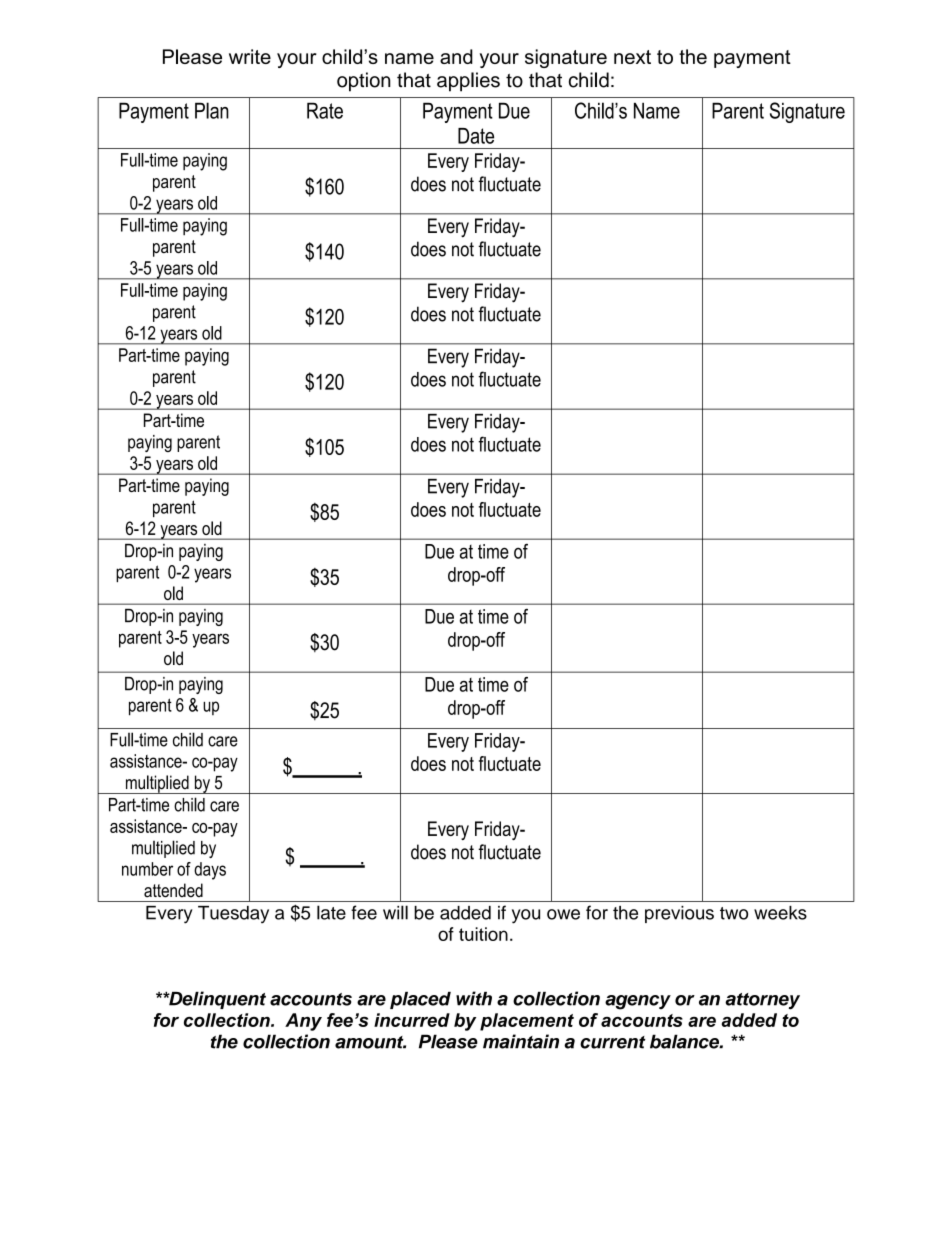 This document has height=1233, width=952. What do you see at coordinates (474, 998) in the document?
I see `with` at bounding box center [474, 998].
